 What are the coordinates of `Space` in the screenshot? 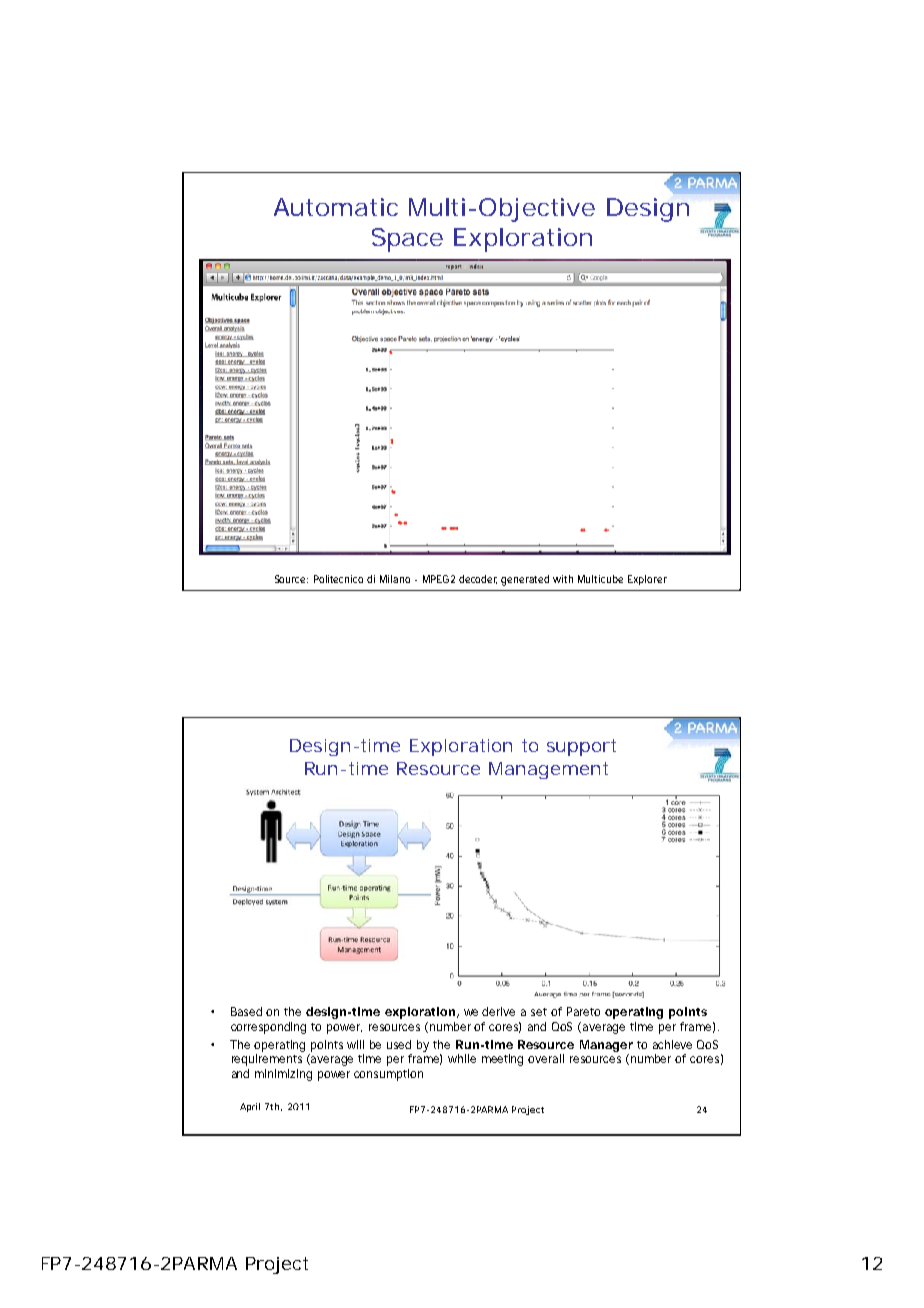 It's located at (407, 240).
